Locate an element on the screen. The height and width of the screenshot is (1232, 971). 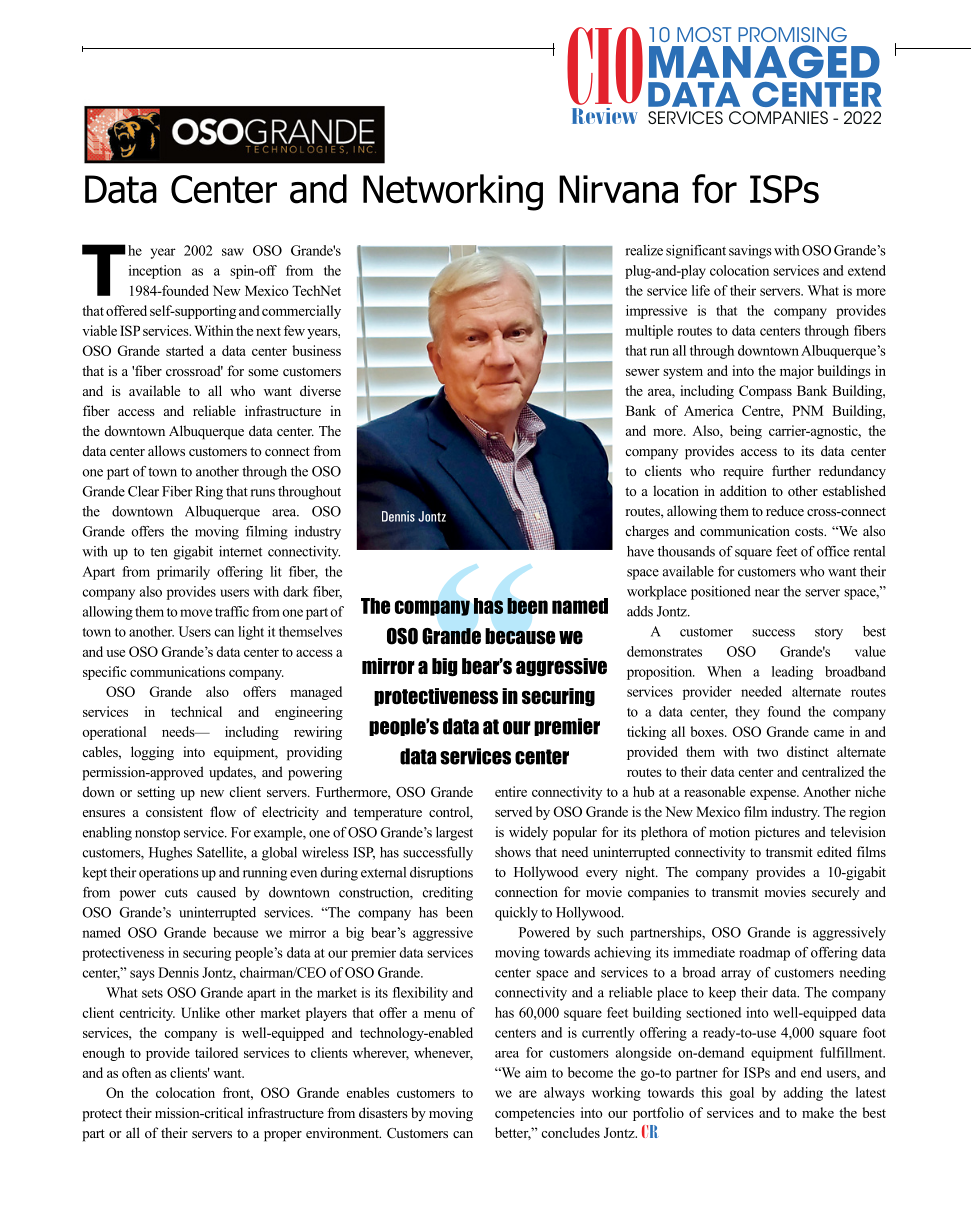
pictures is located at coordinates (777, 833).
